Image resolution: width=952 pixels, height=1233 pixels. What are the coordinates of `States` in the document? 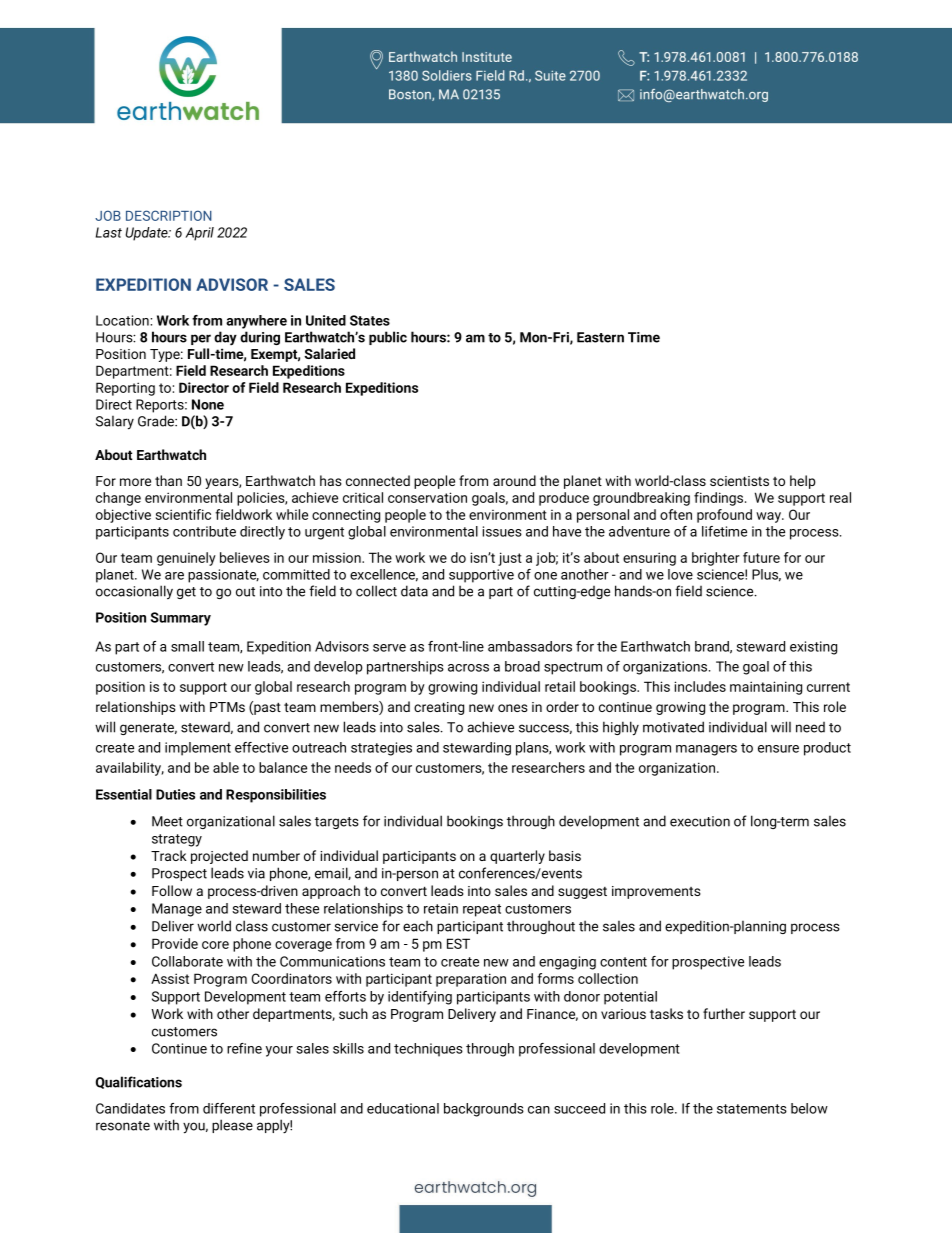 It's located at (370, 320).
